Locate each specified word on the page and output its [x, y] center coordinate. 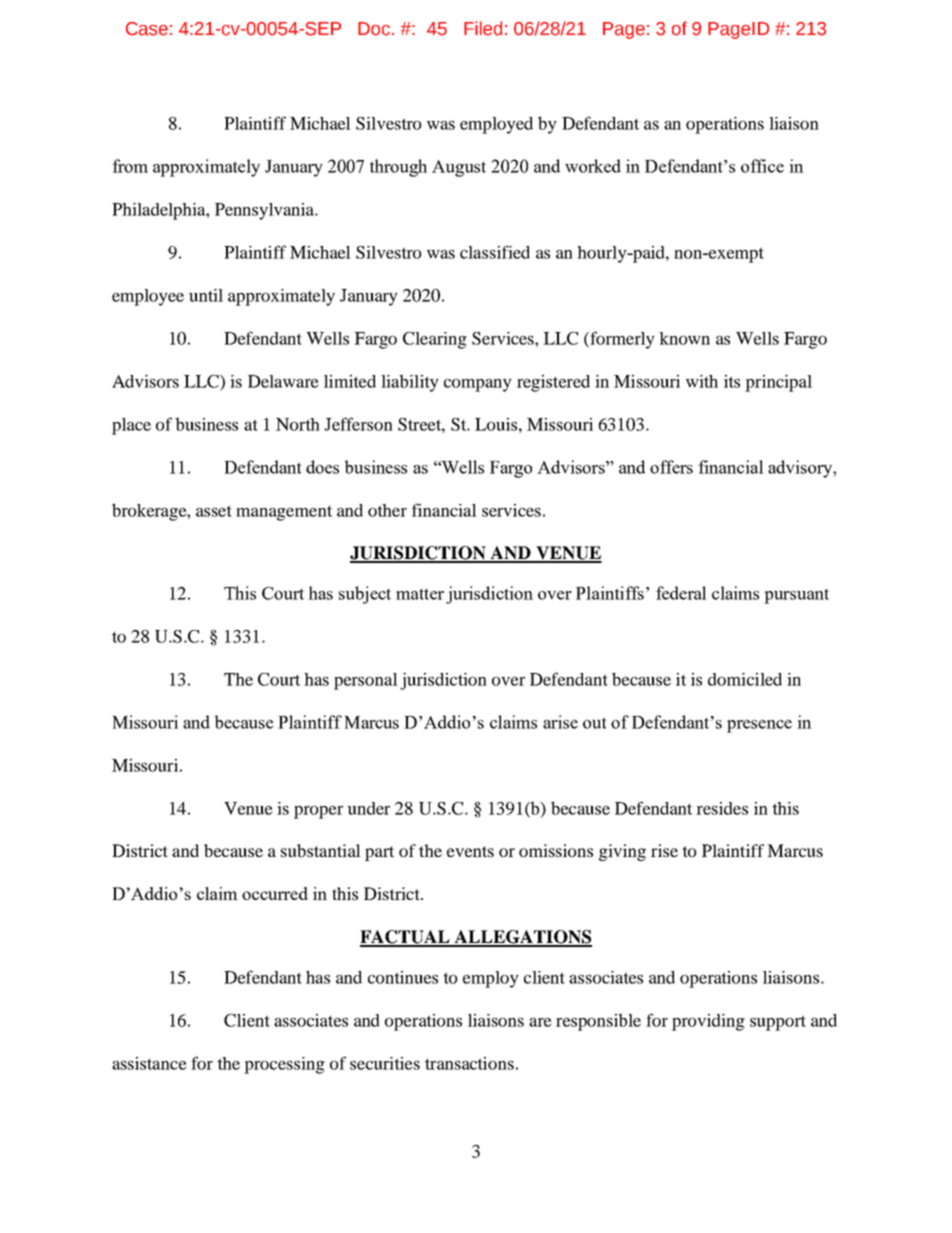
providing [708, 1022]
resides [722, 808]
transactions [469, 1063]
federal [681, 593]
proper [318, 812]
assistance [149, 1063]
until [206, 295]
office [762, 166]
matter [420, 594]
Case [147, 29]
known [684, 338]
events [470, 851]
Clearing [435, 340]
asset [214, 511]
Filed [483, 28]
